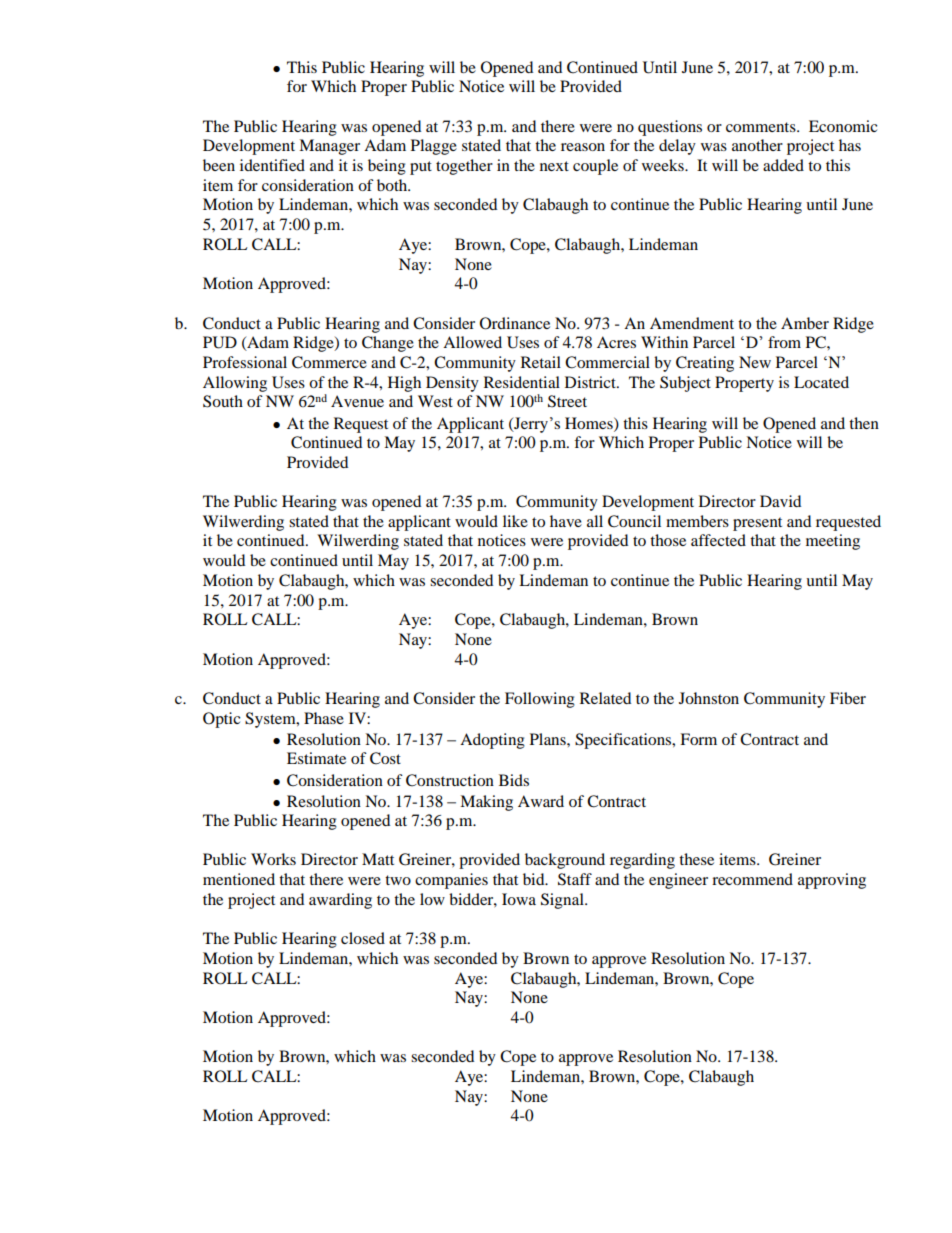  Describe the element at coordinates (752, 879) in the screenshot. I see `recommend` at that location.
